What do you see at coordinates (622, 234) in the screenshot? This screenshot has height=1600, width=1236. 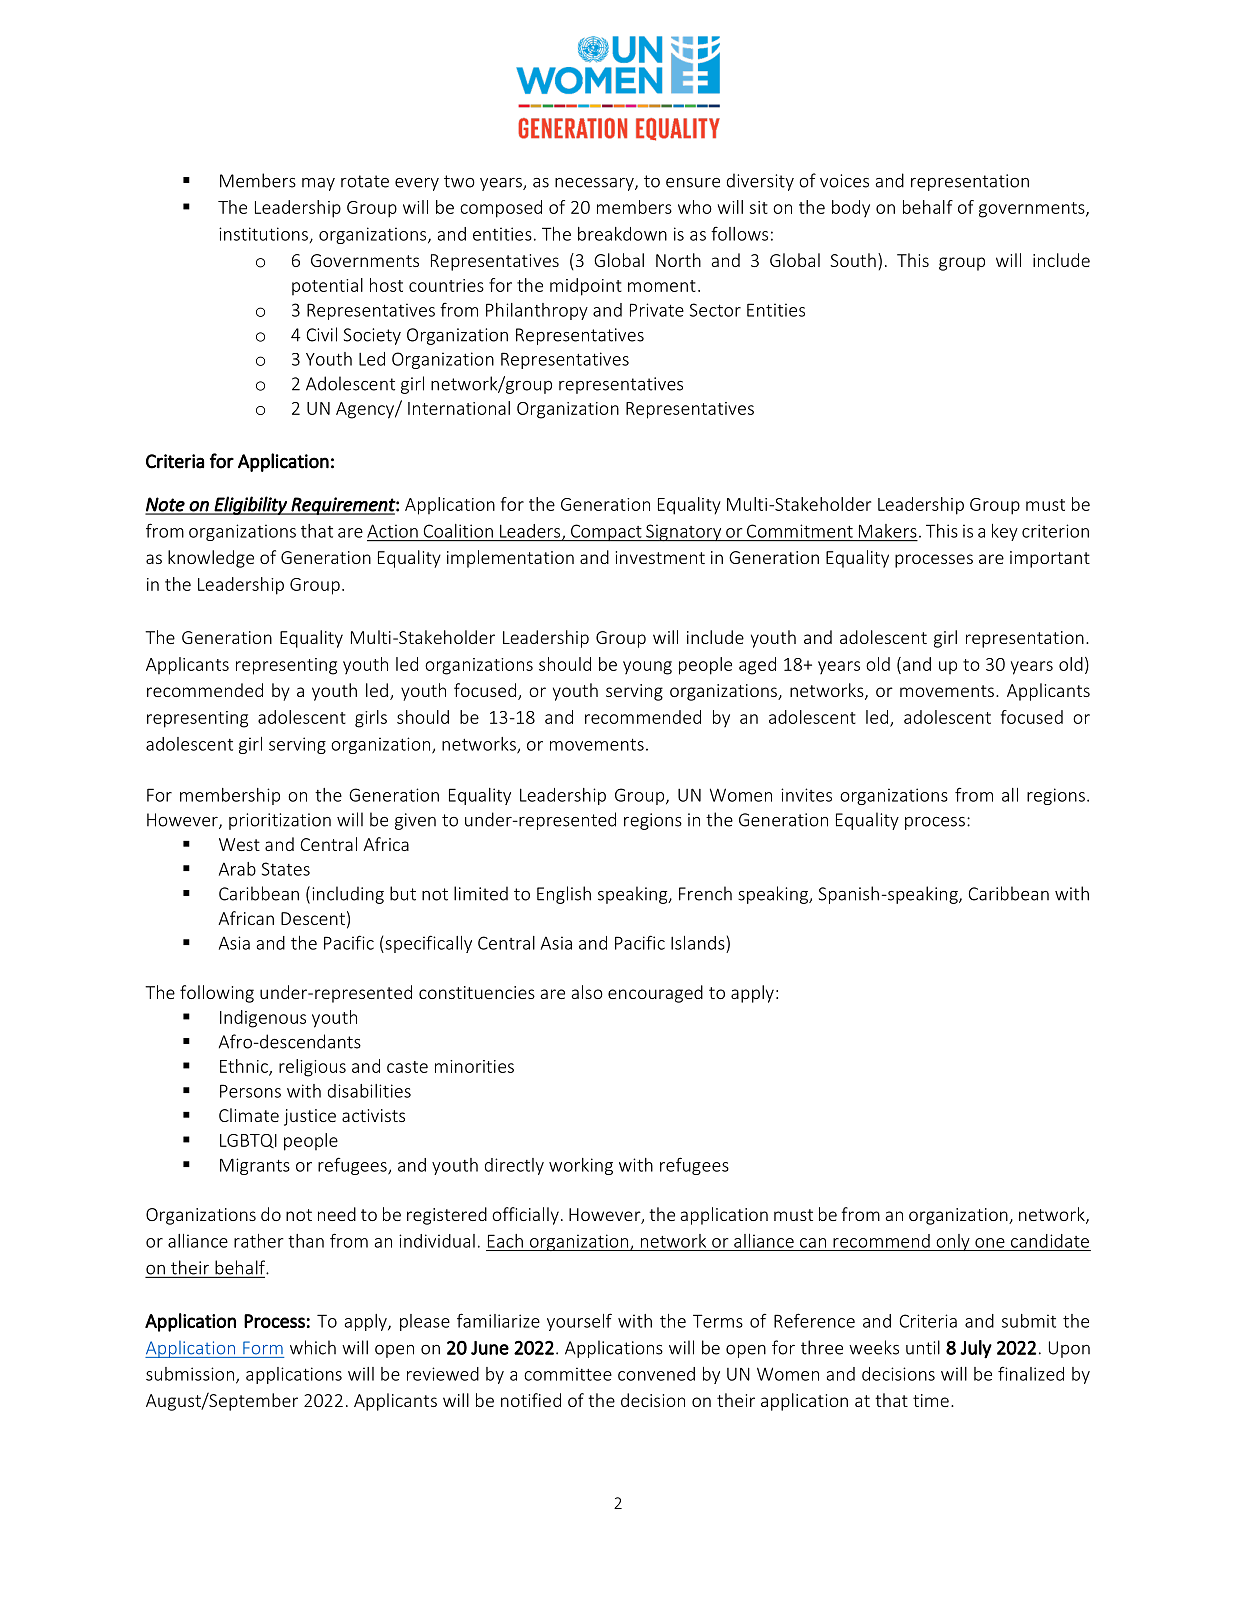 I see `breakdown` at bounding box center [622, 234].
